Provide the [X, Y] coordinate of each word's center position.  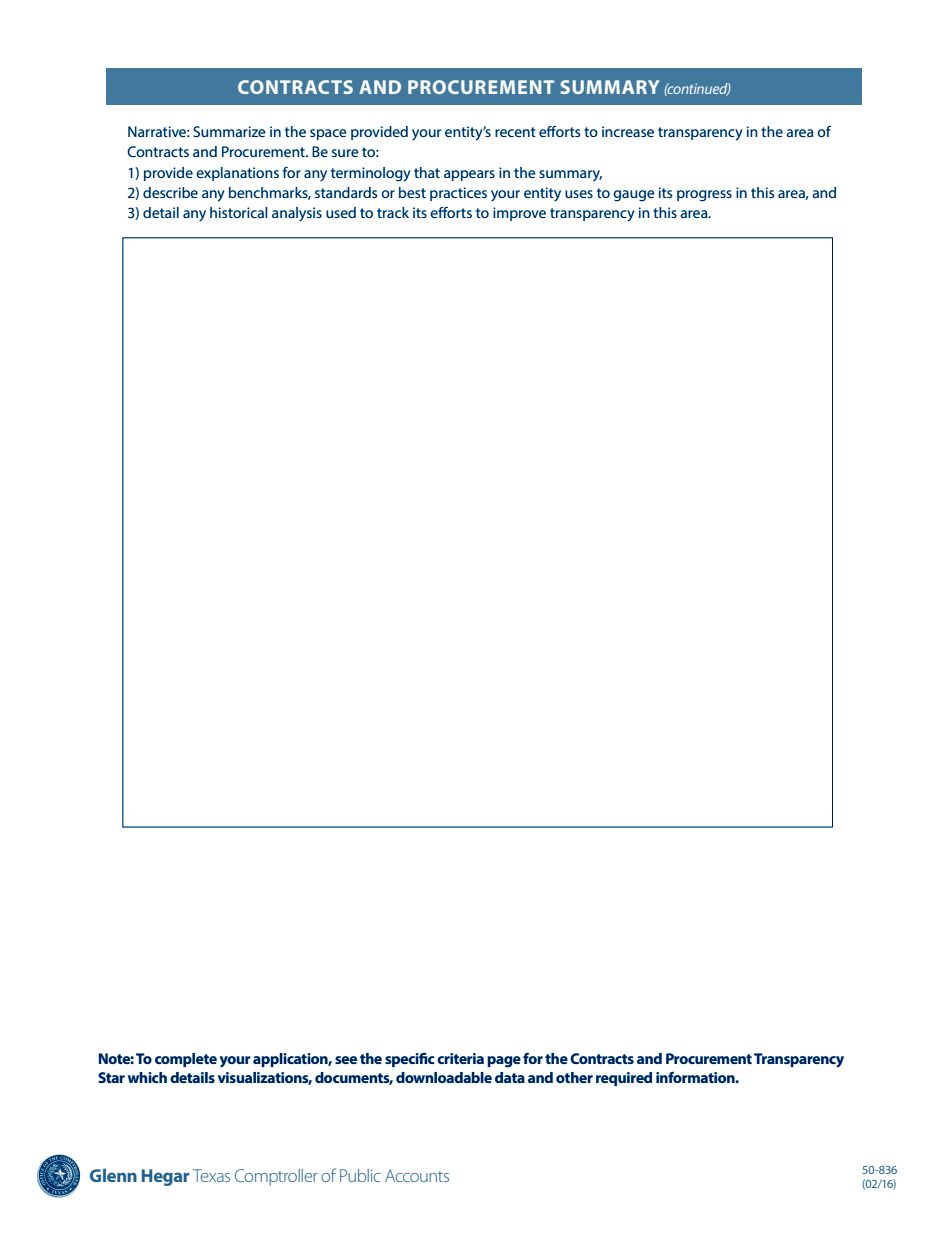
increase [628, 131]
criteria [460, 1058]
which [147, 1077]
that [427, 172]
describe [170, 192]
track [393, 212]
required [624, 1079]
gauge [634, 196]
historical [238, 212]
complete [186, 1060]
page [504, 1062]
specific [410, 1060]
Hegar [166, 1177]
